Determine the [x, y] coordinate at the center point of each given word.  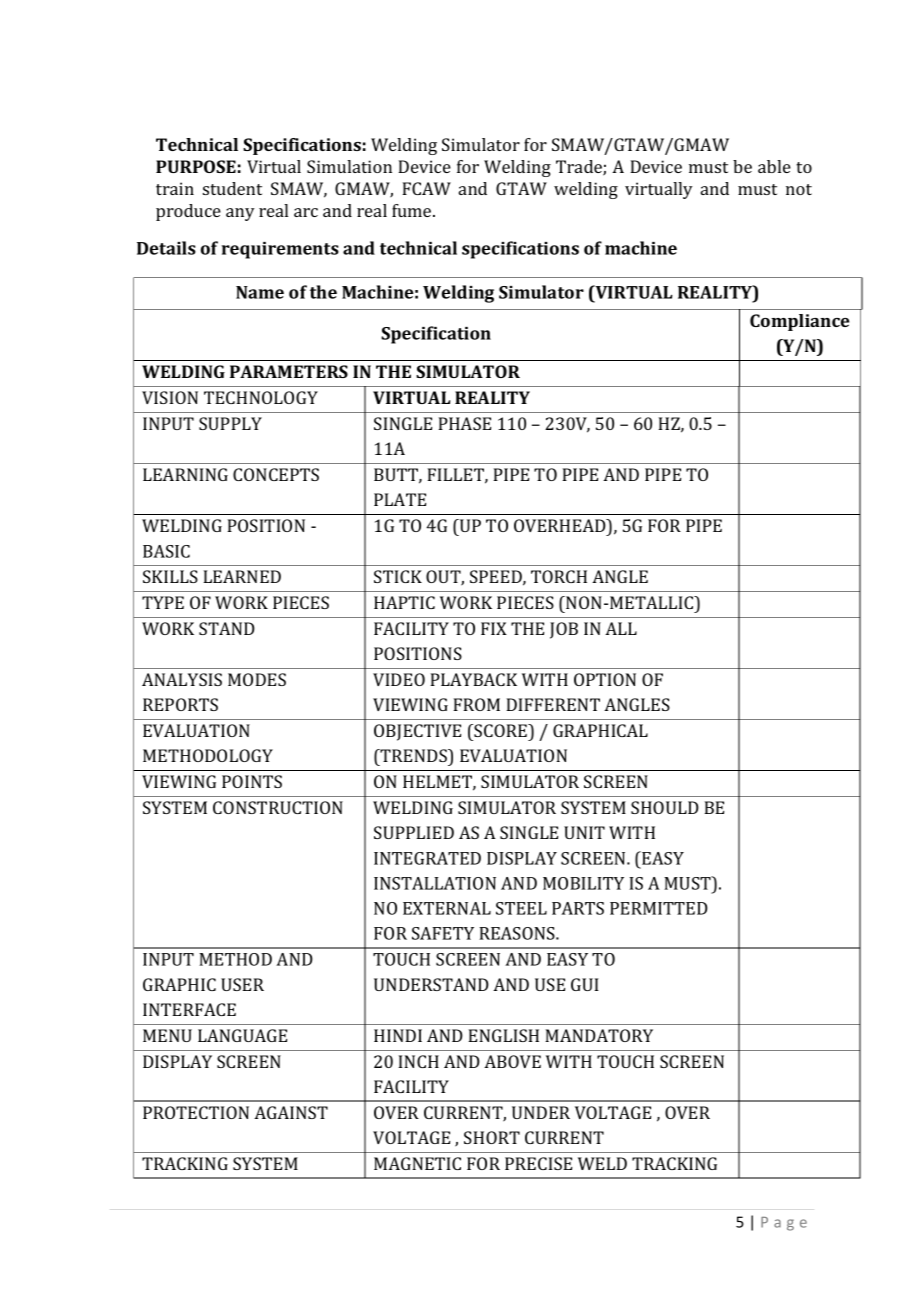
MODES [257, 679]
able [774, 166]
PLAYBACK [473, 679]
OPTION [605, 679]
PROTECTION [196, 1112]
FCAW [426, 188]
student [232, 188]
